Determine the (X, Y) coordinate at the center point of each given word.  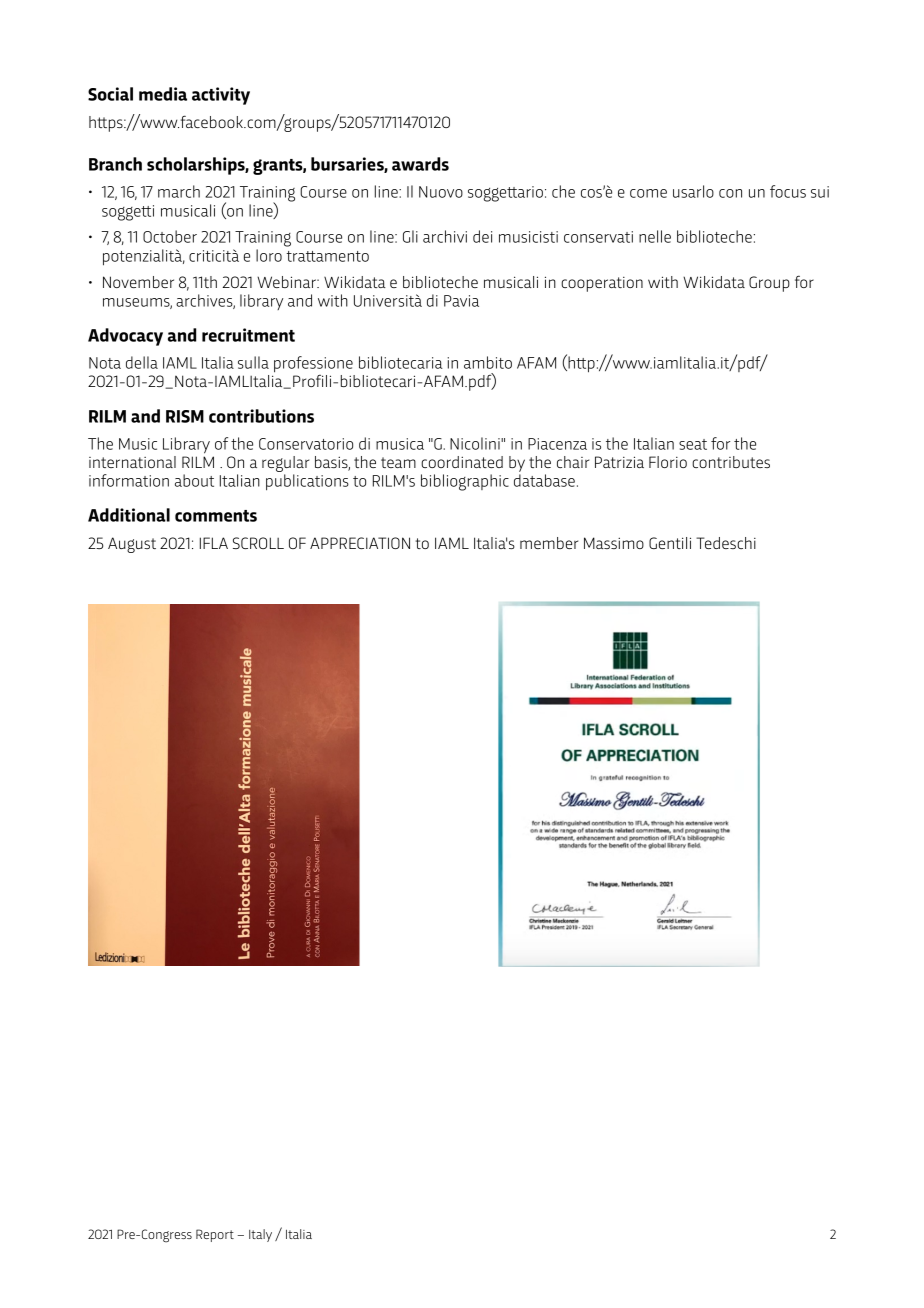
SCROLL (258, 543)
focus (788, 191)
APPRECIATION (360, 543)
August (132, 545)
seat (693, 444)
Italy (260, 1235)
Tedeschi (726, 543)
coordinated (462, 462)
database (544, 480)
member (549, 543)
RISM (185, 416)
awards (420, 164)
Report (215, 1235)
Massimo (614, 543)
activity (221, 96)
